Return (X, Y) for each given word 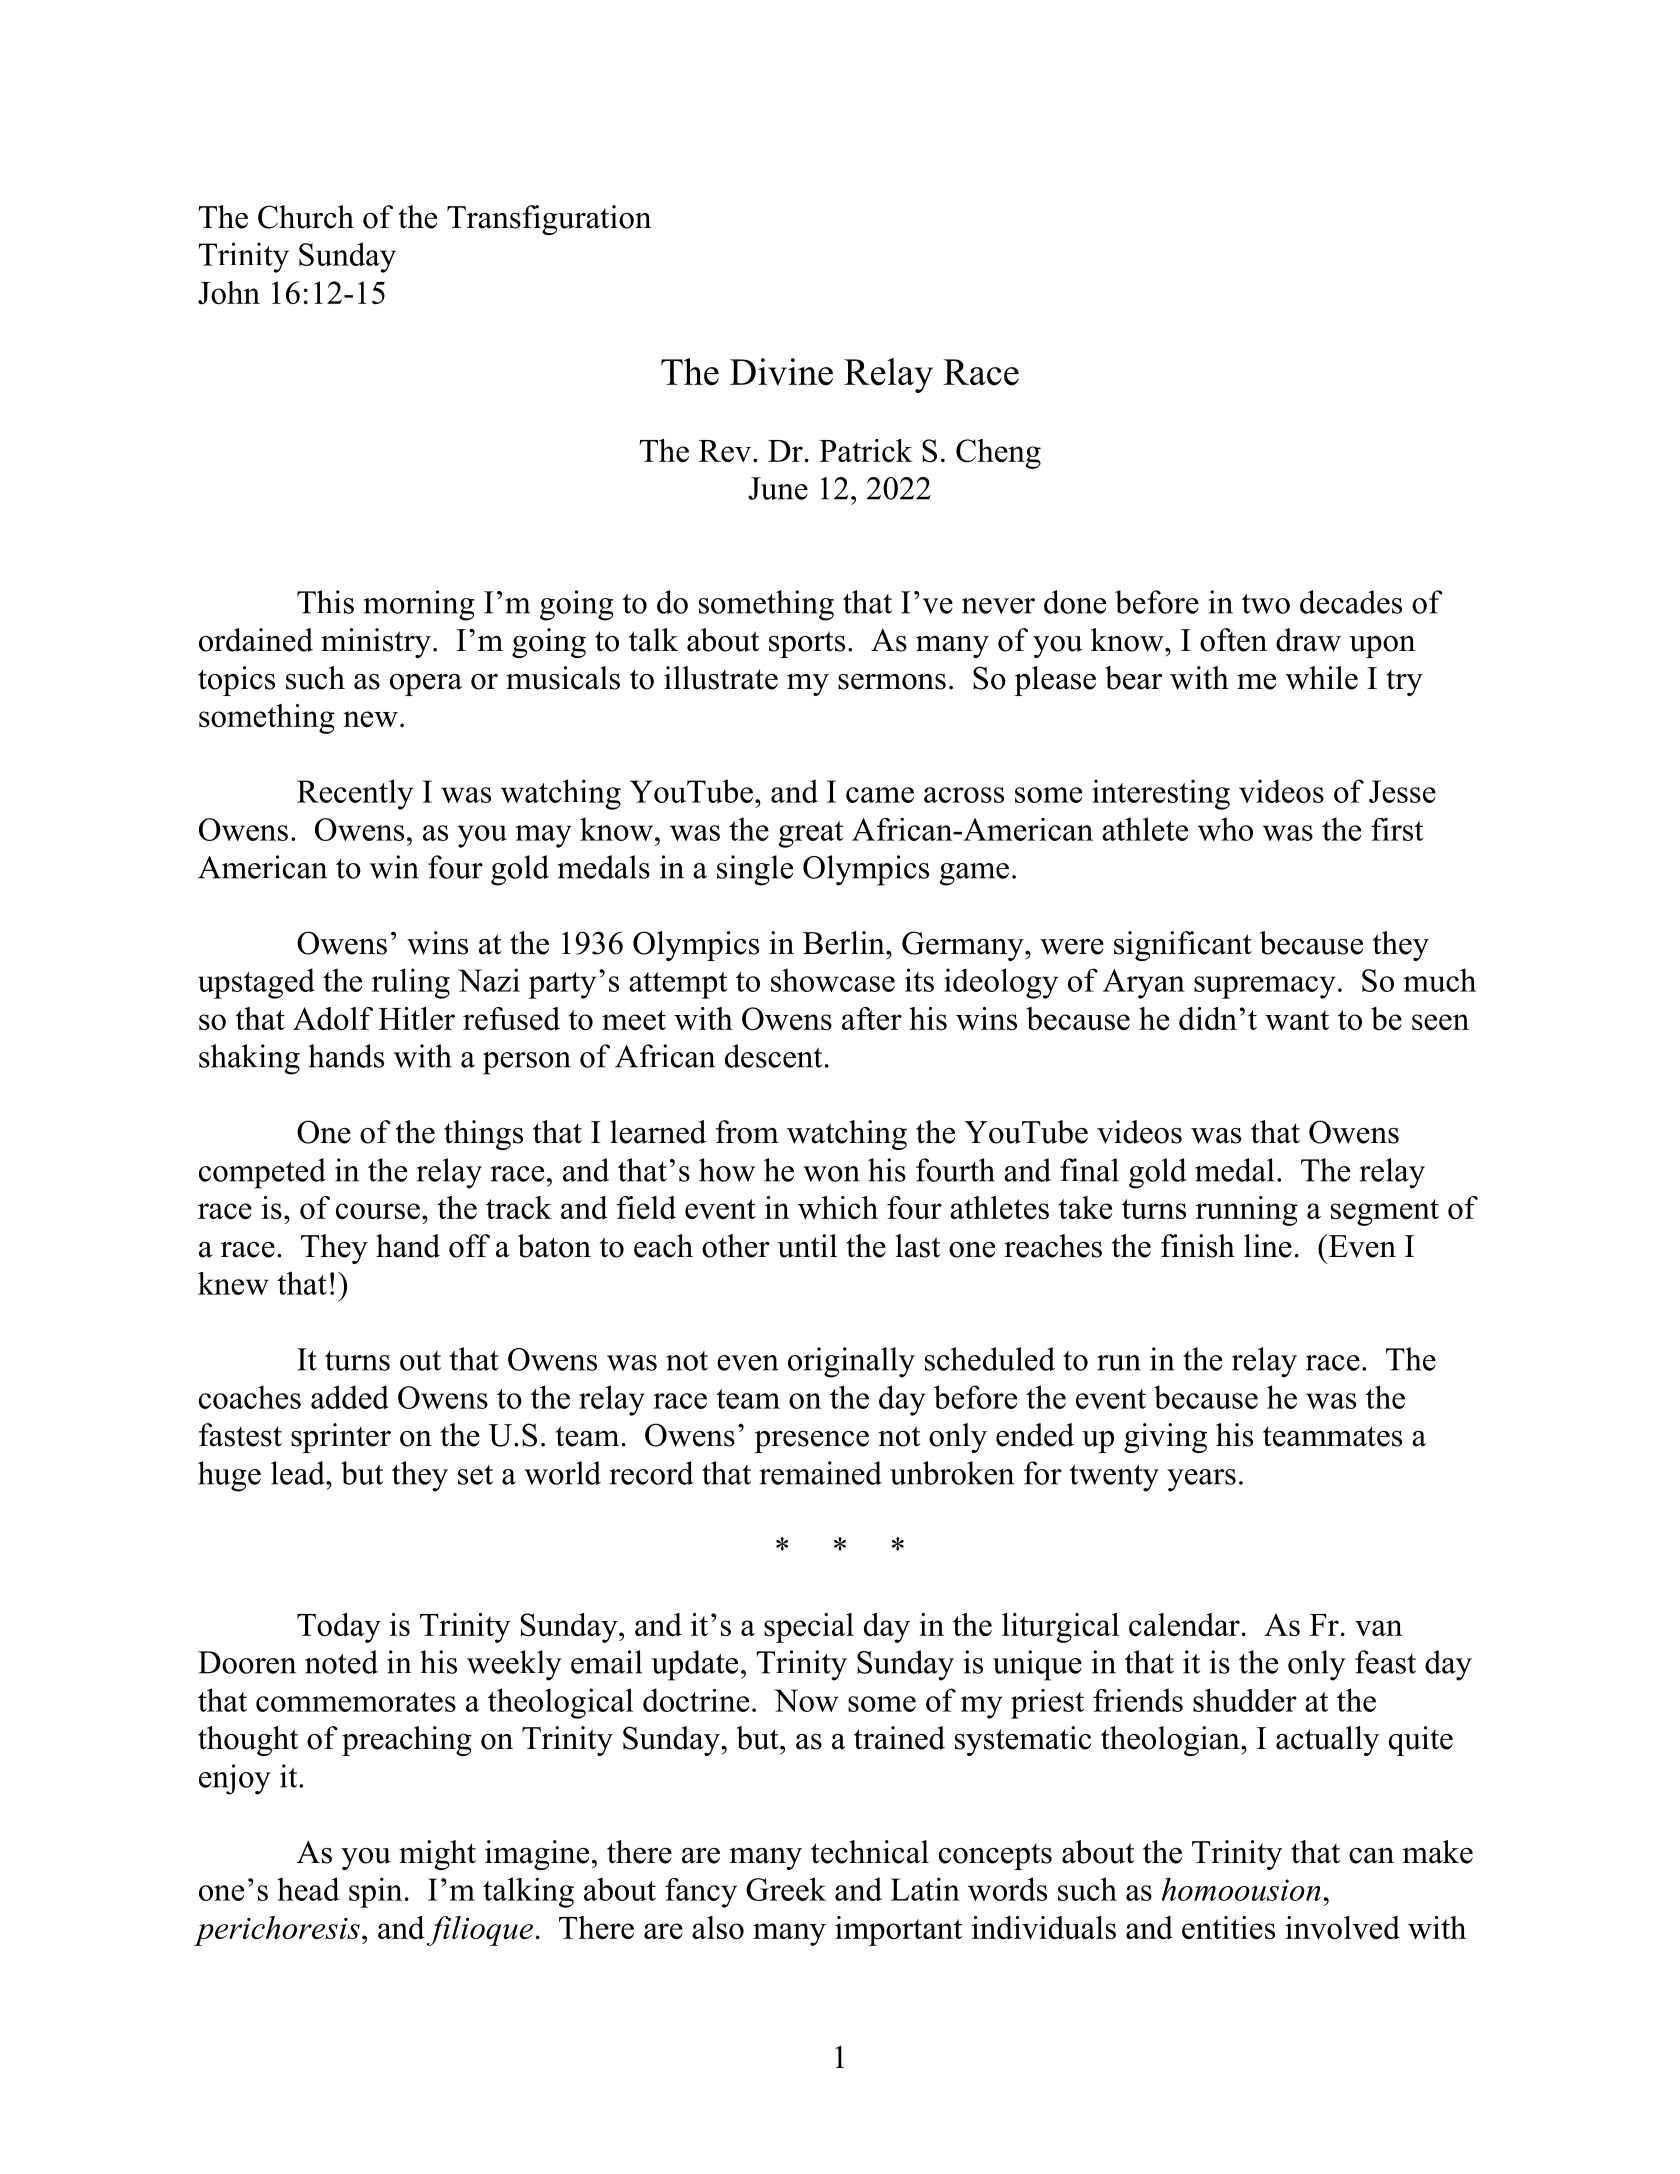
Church (306, 217)
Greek (786, 1889)
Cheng (998, 454)
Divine (781, 372)
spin (375, 1892)
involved (1342, 1927)
